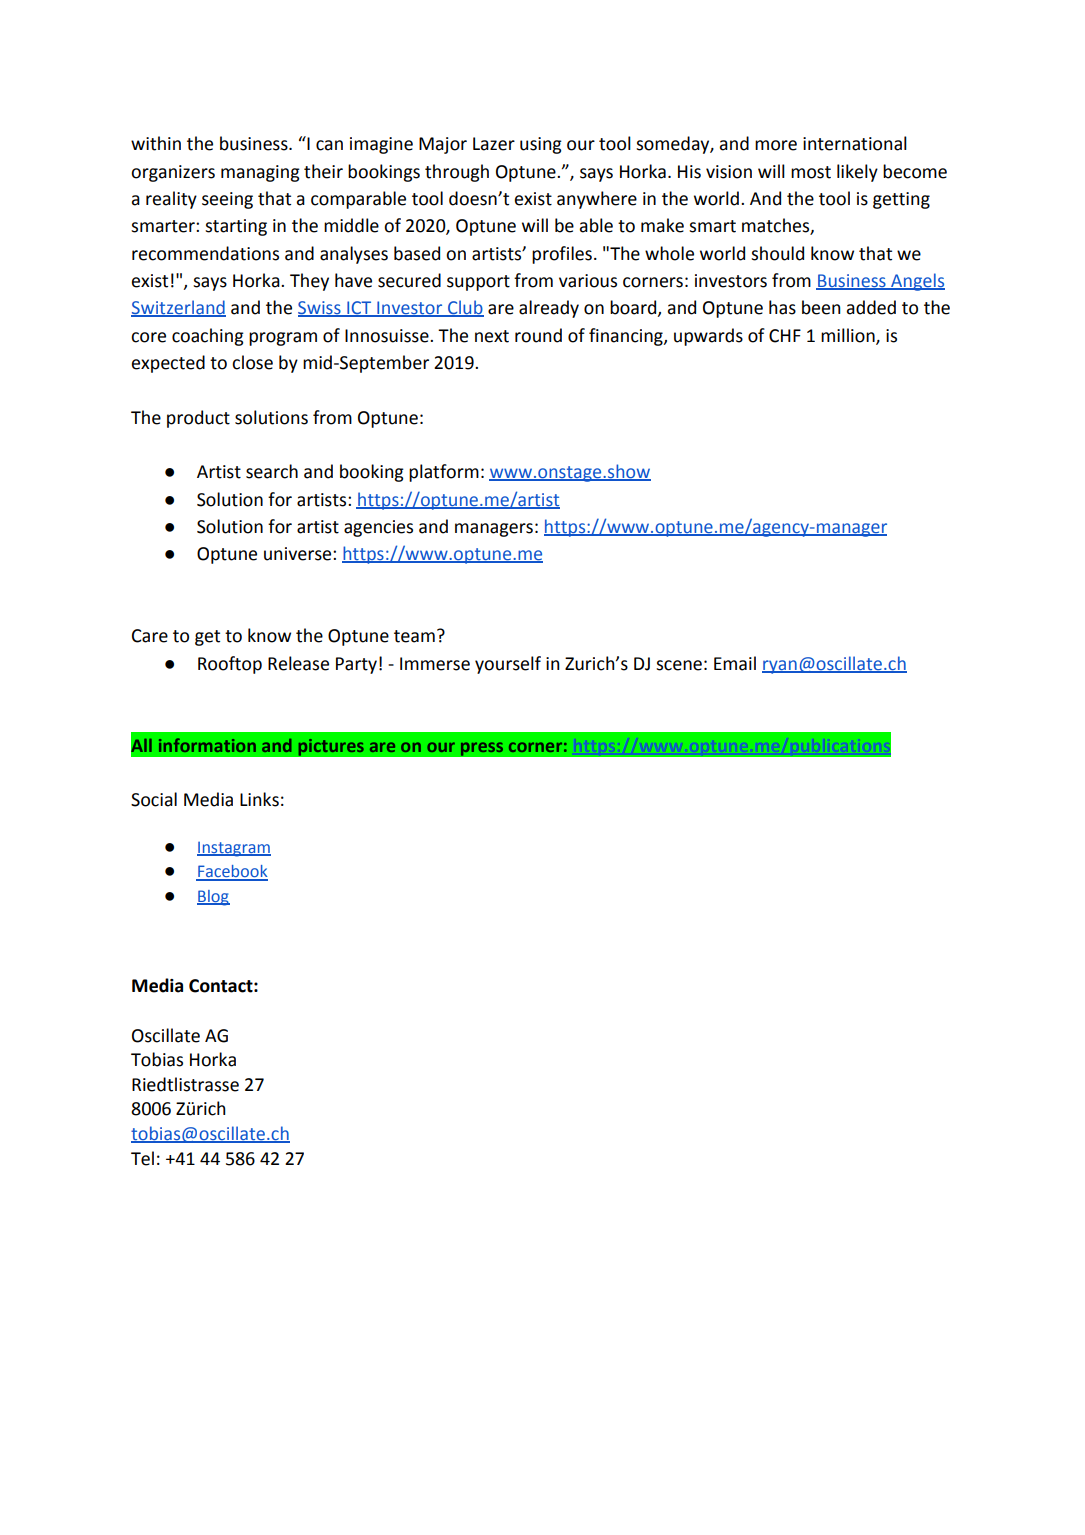  Describe the element at coordinates (142, 1158) in the screenshot. I see `Tel` at that location.
